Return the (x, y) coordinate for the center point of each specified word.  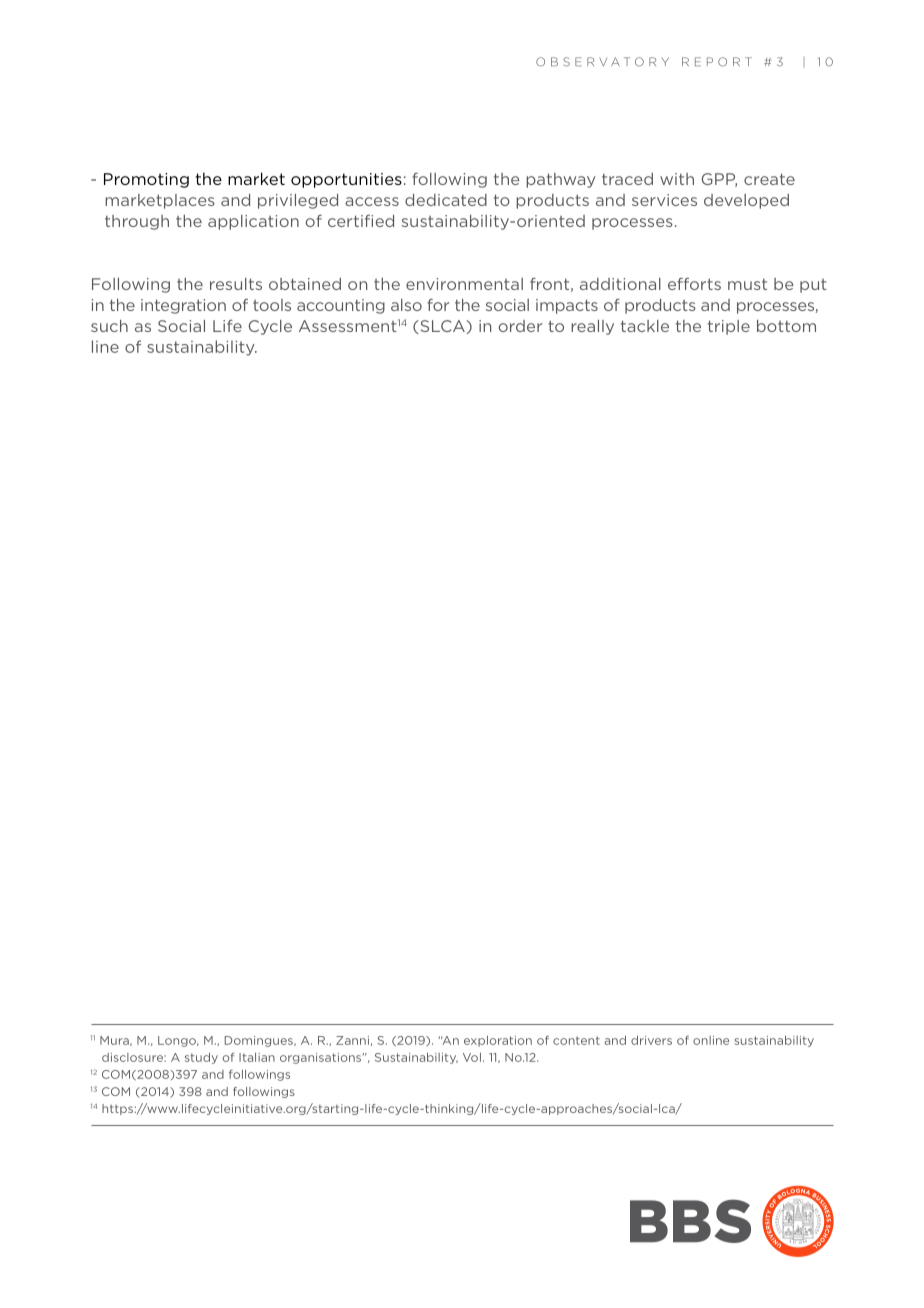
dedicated (446, 200)
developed (746, 201)
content (576, 1040)
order (520, 326)
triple (729, 327)
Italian (257, 1057)
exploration (498, 1041)
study (201, 1058)
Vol (472, 1057)
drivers (651, 1040)
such (109, 326)
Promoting (146, 180)
